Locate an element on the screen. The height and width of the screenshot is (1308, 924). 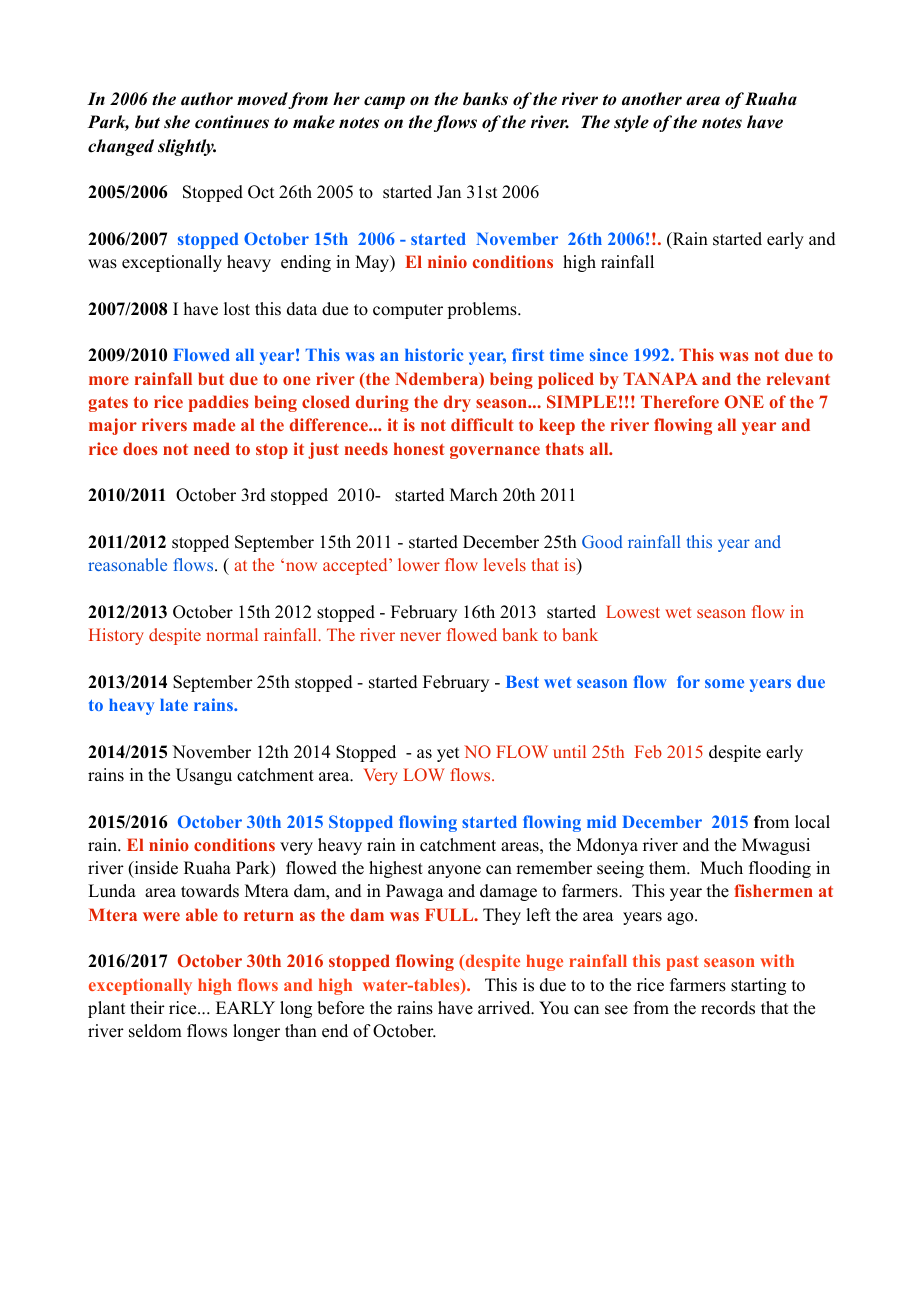
relevant is located at coordinates (798, 378).
